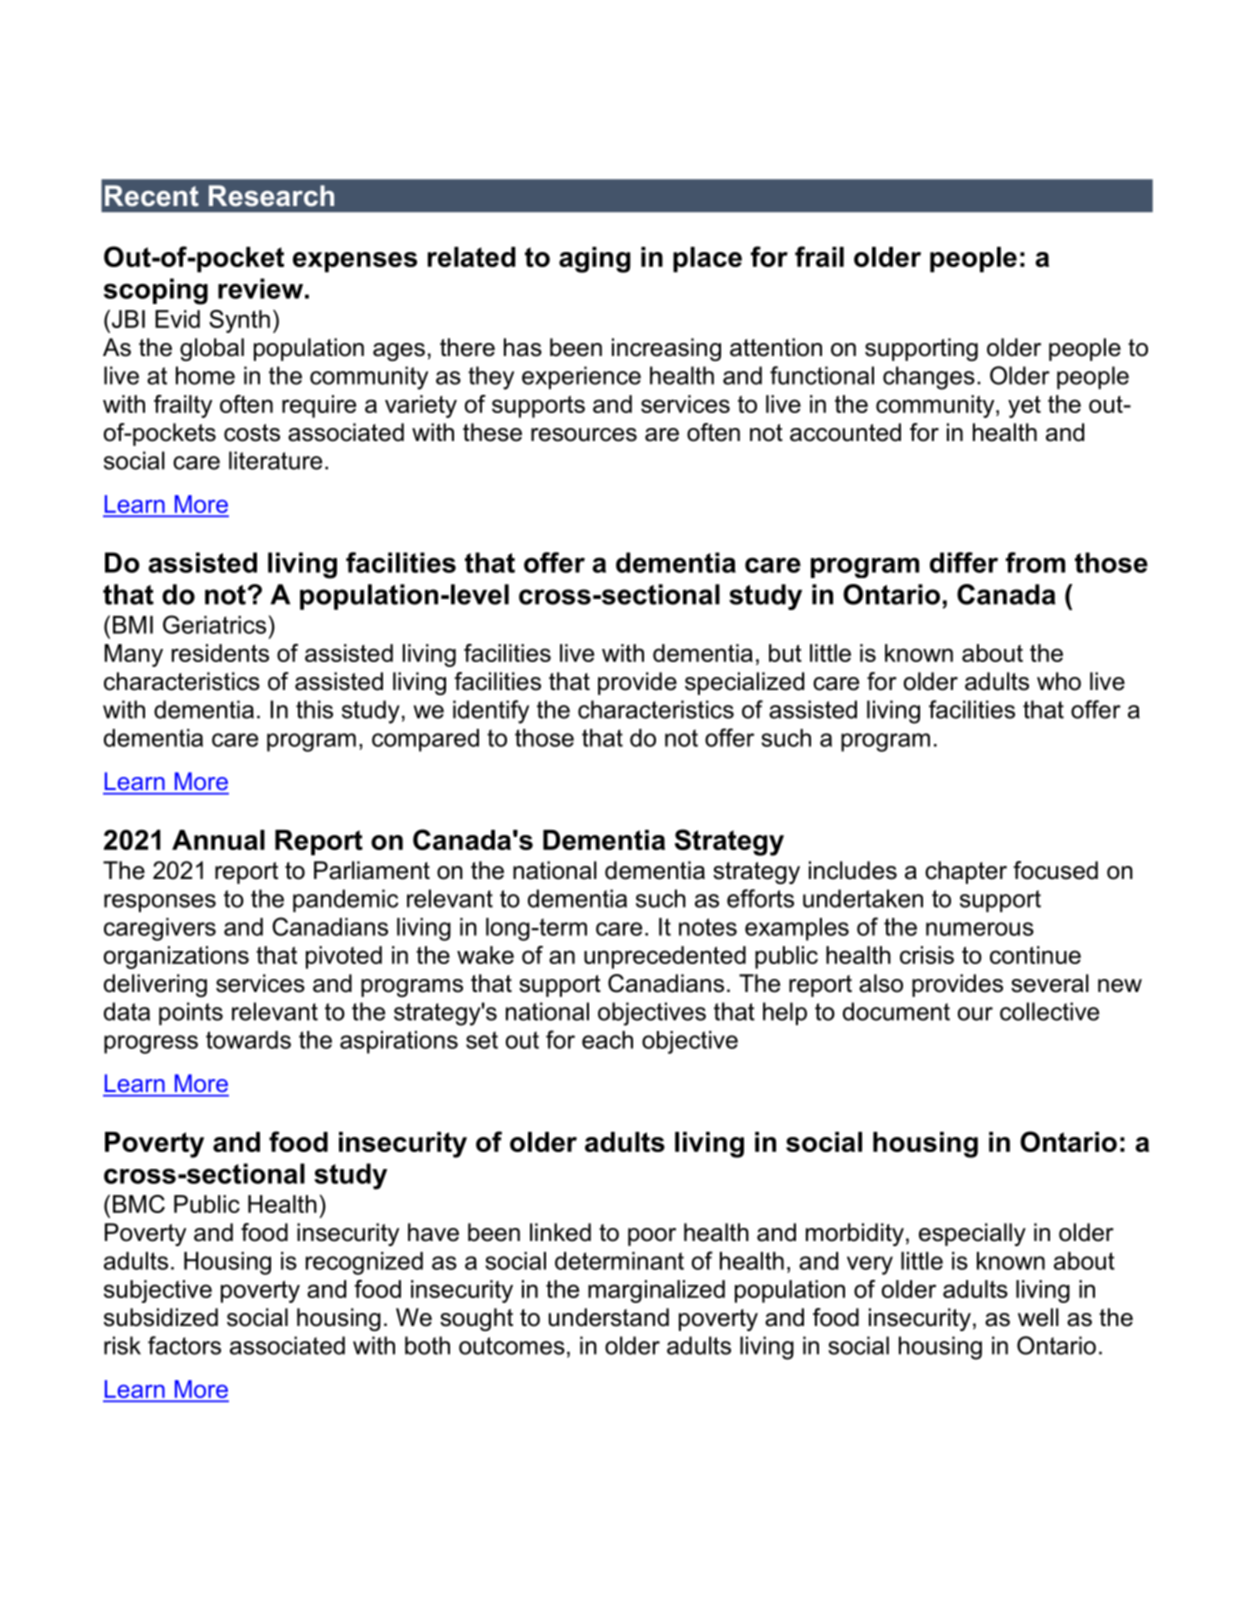 The height and width of the document is (1623, 1254). Describe the element at coordinates (744, 683) in the document. I see `specialized` at that location.
